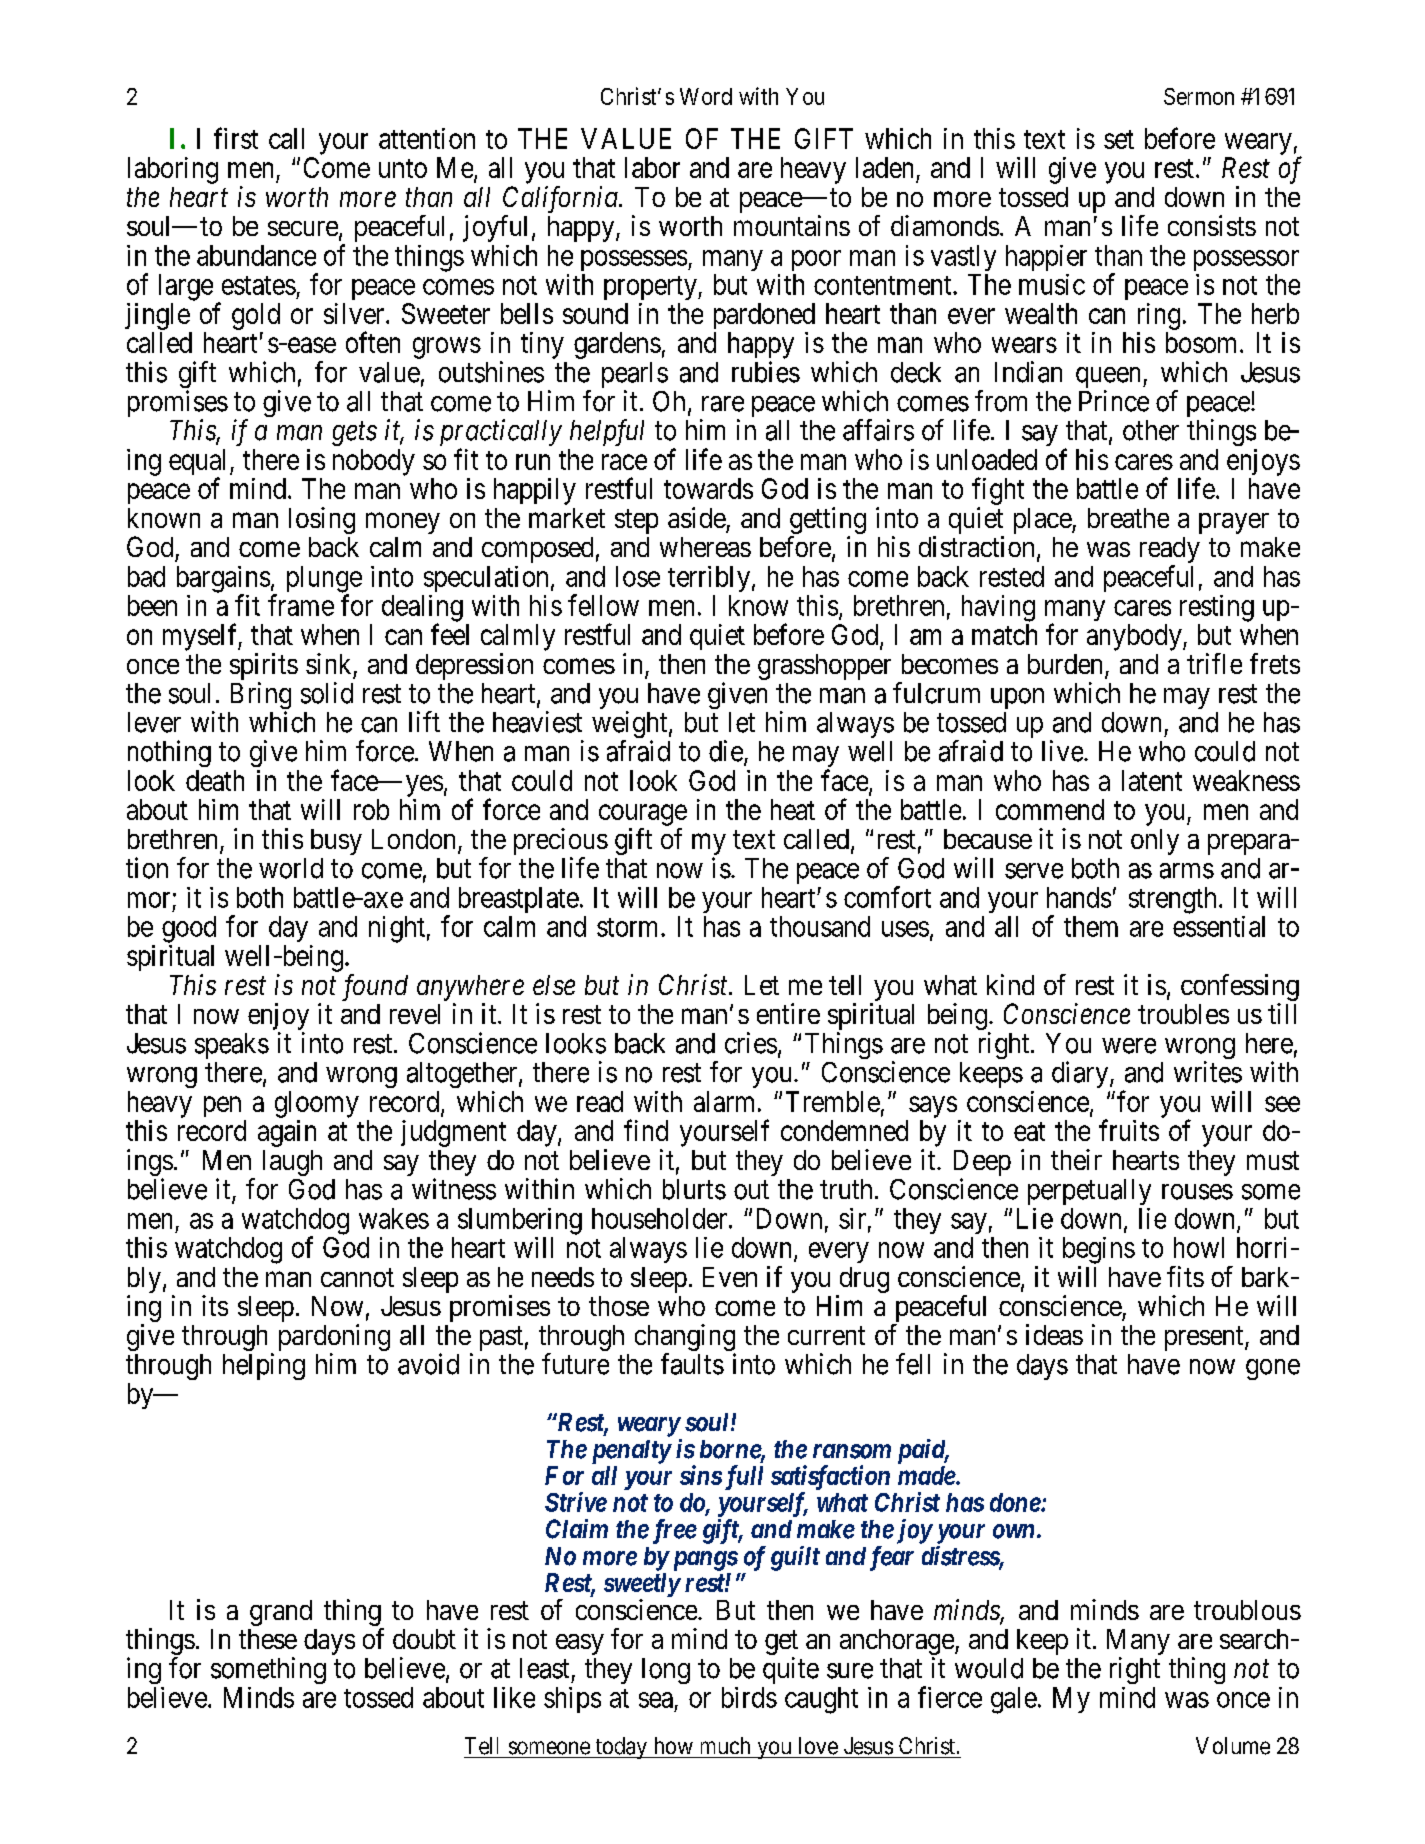 The width and height of the page is (1425, 1844). I want to click on Word, so click(706, 96).
